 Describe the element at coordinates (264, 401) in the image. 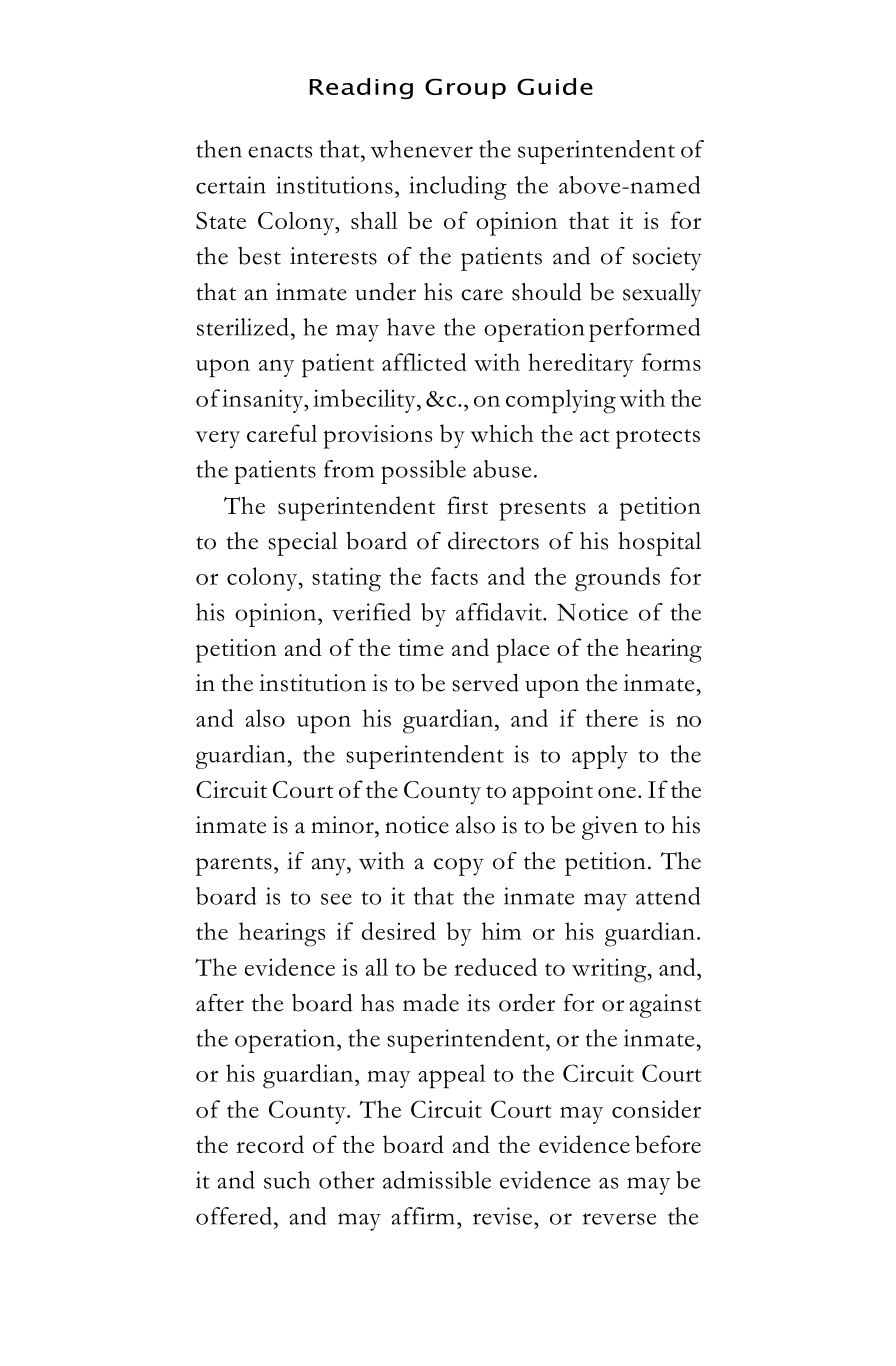

I see `insanity` at that location.
